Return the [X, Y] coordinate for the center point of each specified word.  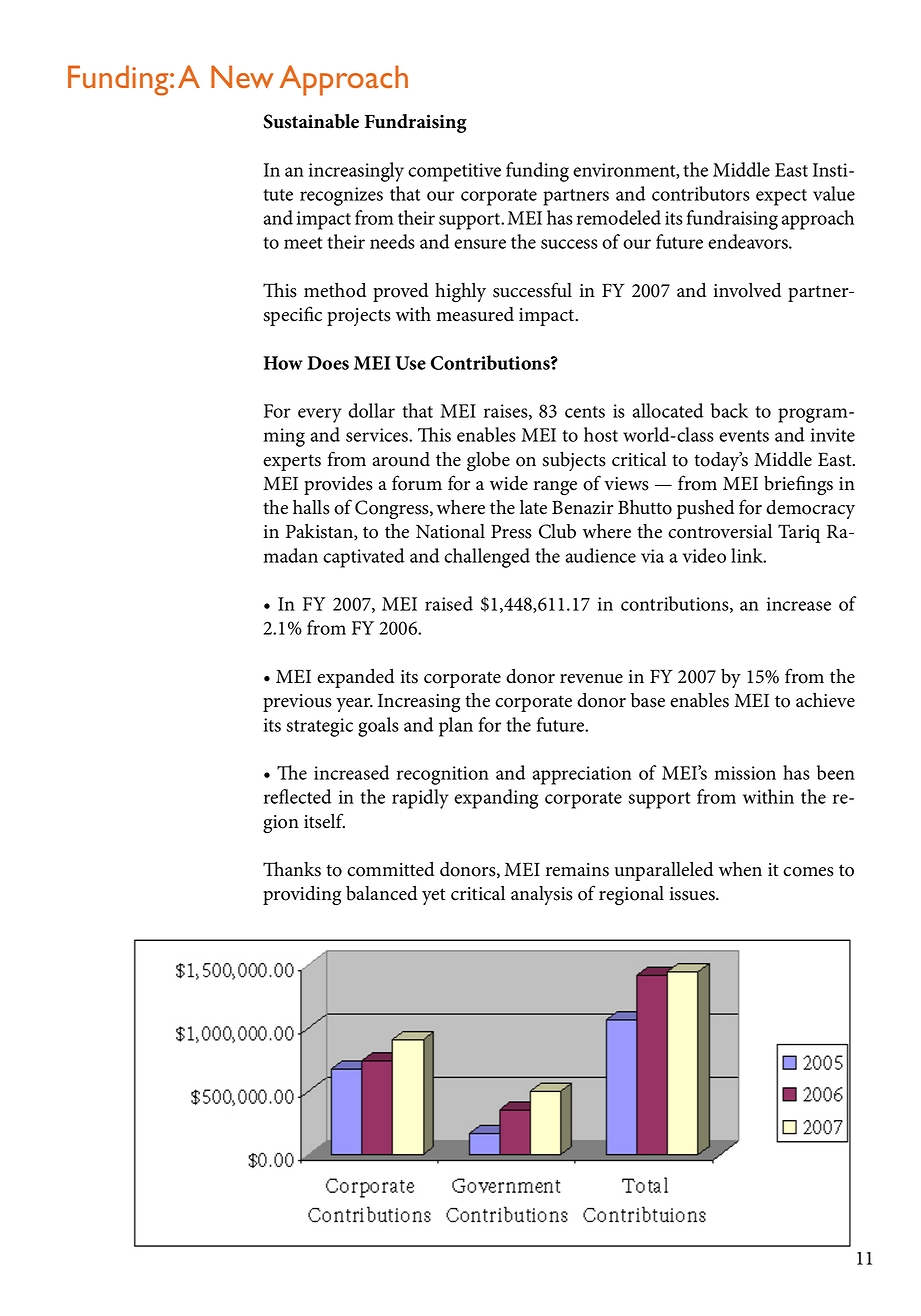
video [704, 555]
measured [475, 314]
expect [781, 197]
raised [449, 603]
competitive [454, 172]
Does [328, 363]
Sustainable [311, 121]
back [729, 410]
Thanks [292, 869]
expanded [355, 678]
